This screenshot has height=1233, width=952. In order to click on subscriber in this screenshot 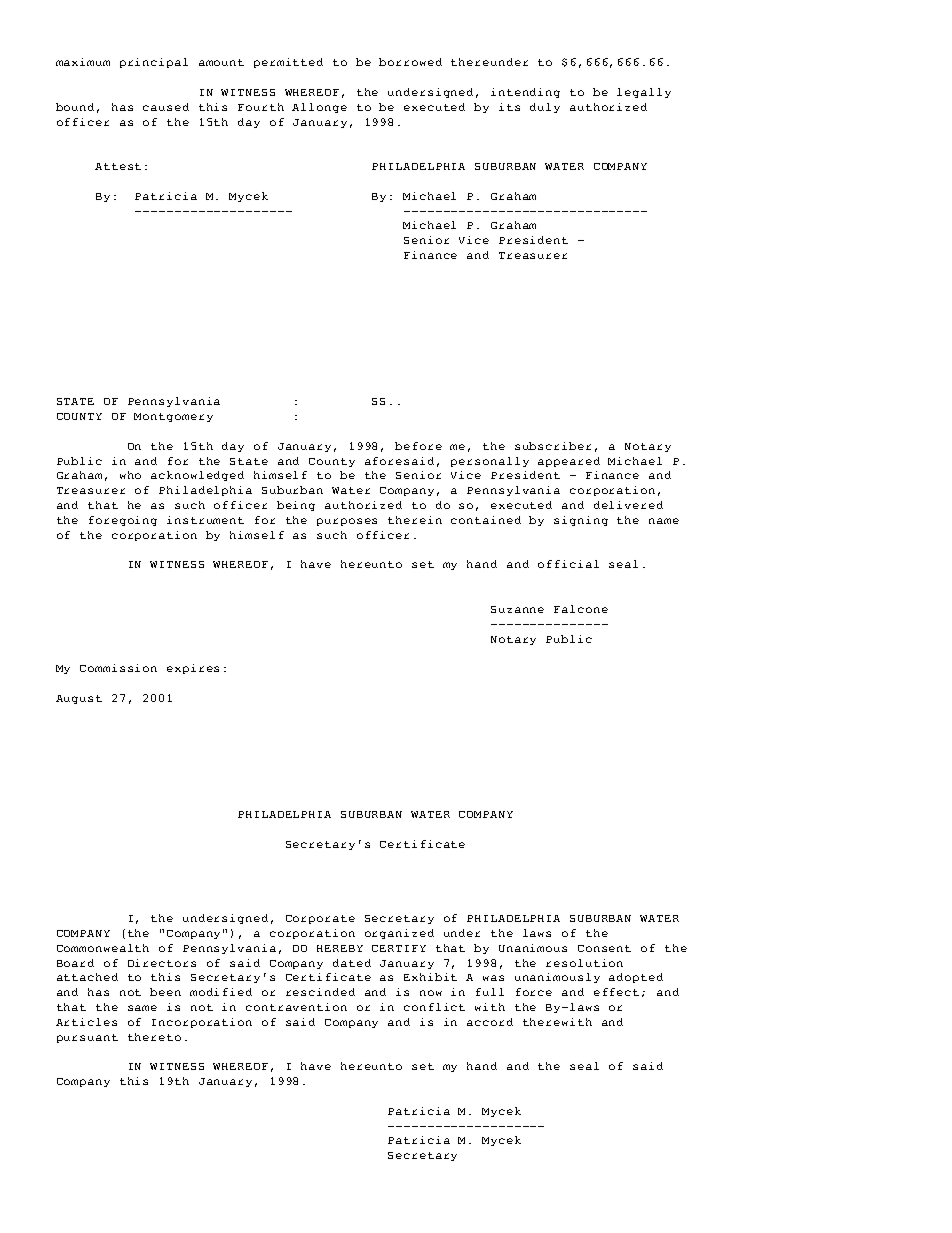, I will do `click(553, 446)`.
